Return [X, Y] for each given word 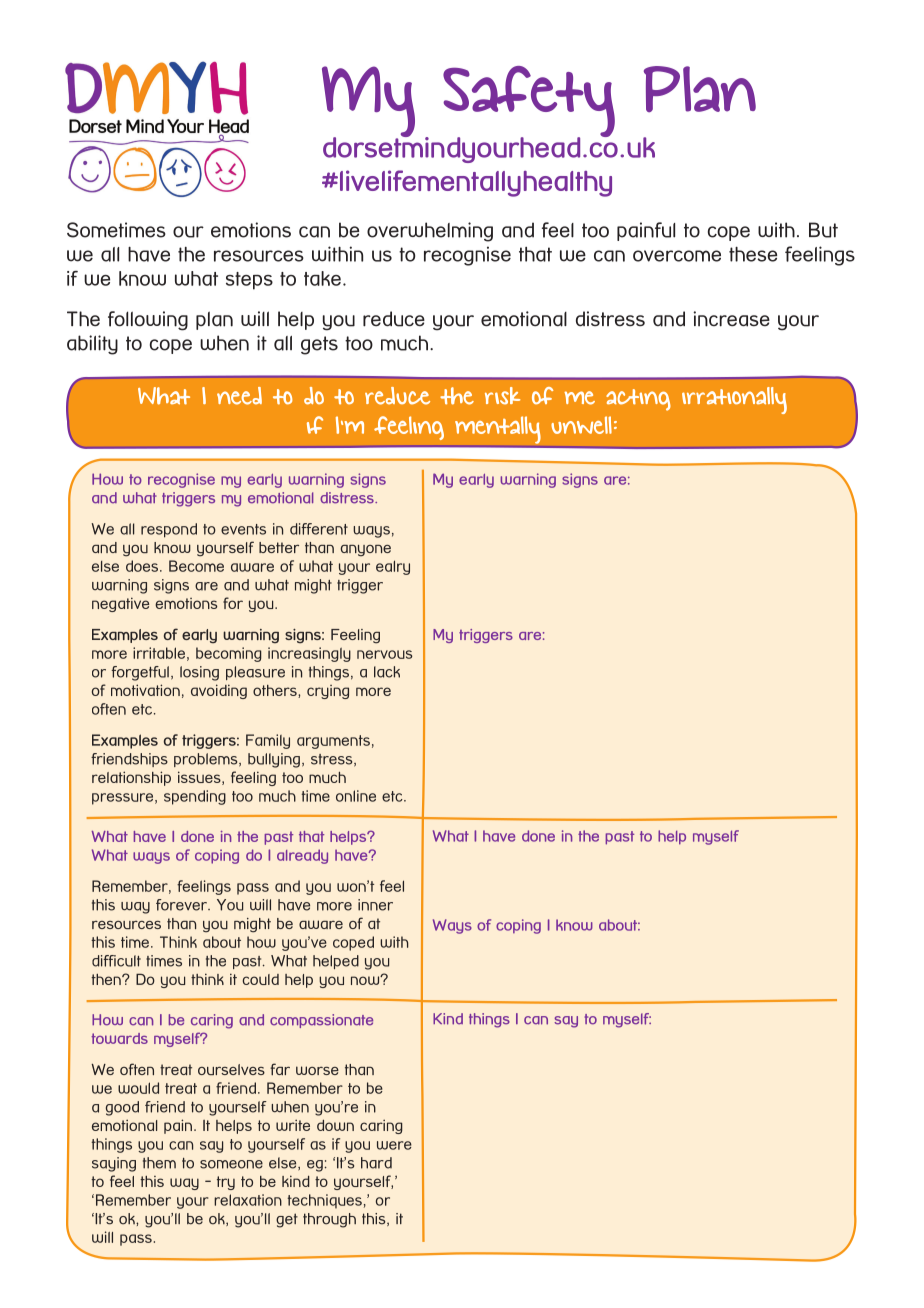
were [394, 1145]
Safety [529, 103]
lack [387, 672]
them [159, 1163]
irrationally [734, 400]
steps [249, 281]
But [823, 230]
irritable [159, 653]
